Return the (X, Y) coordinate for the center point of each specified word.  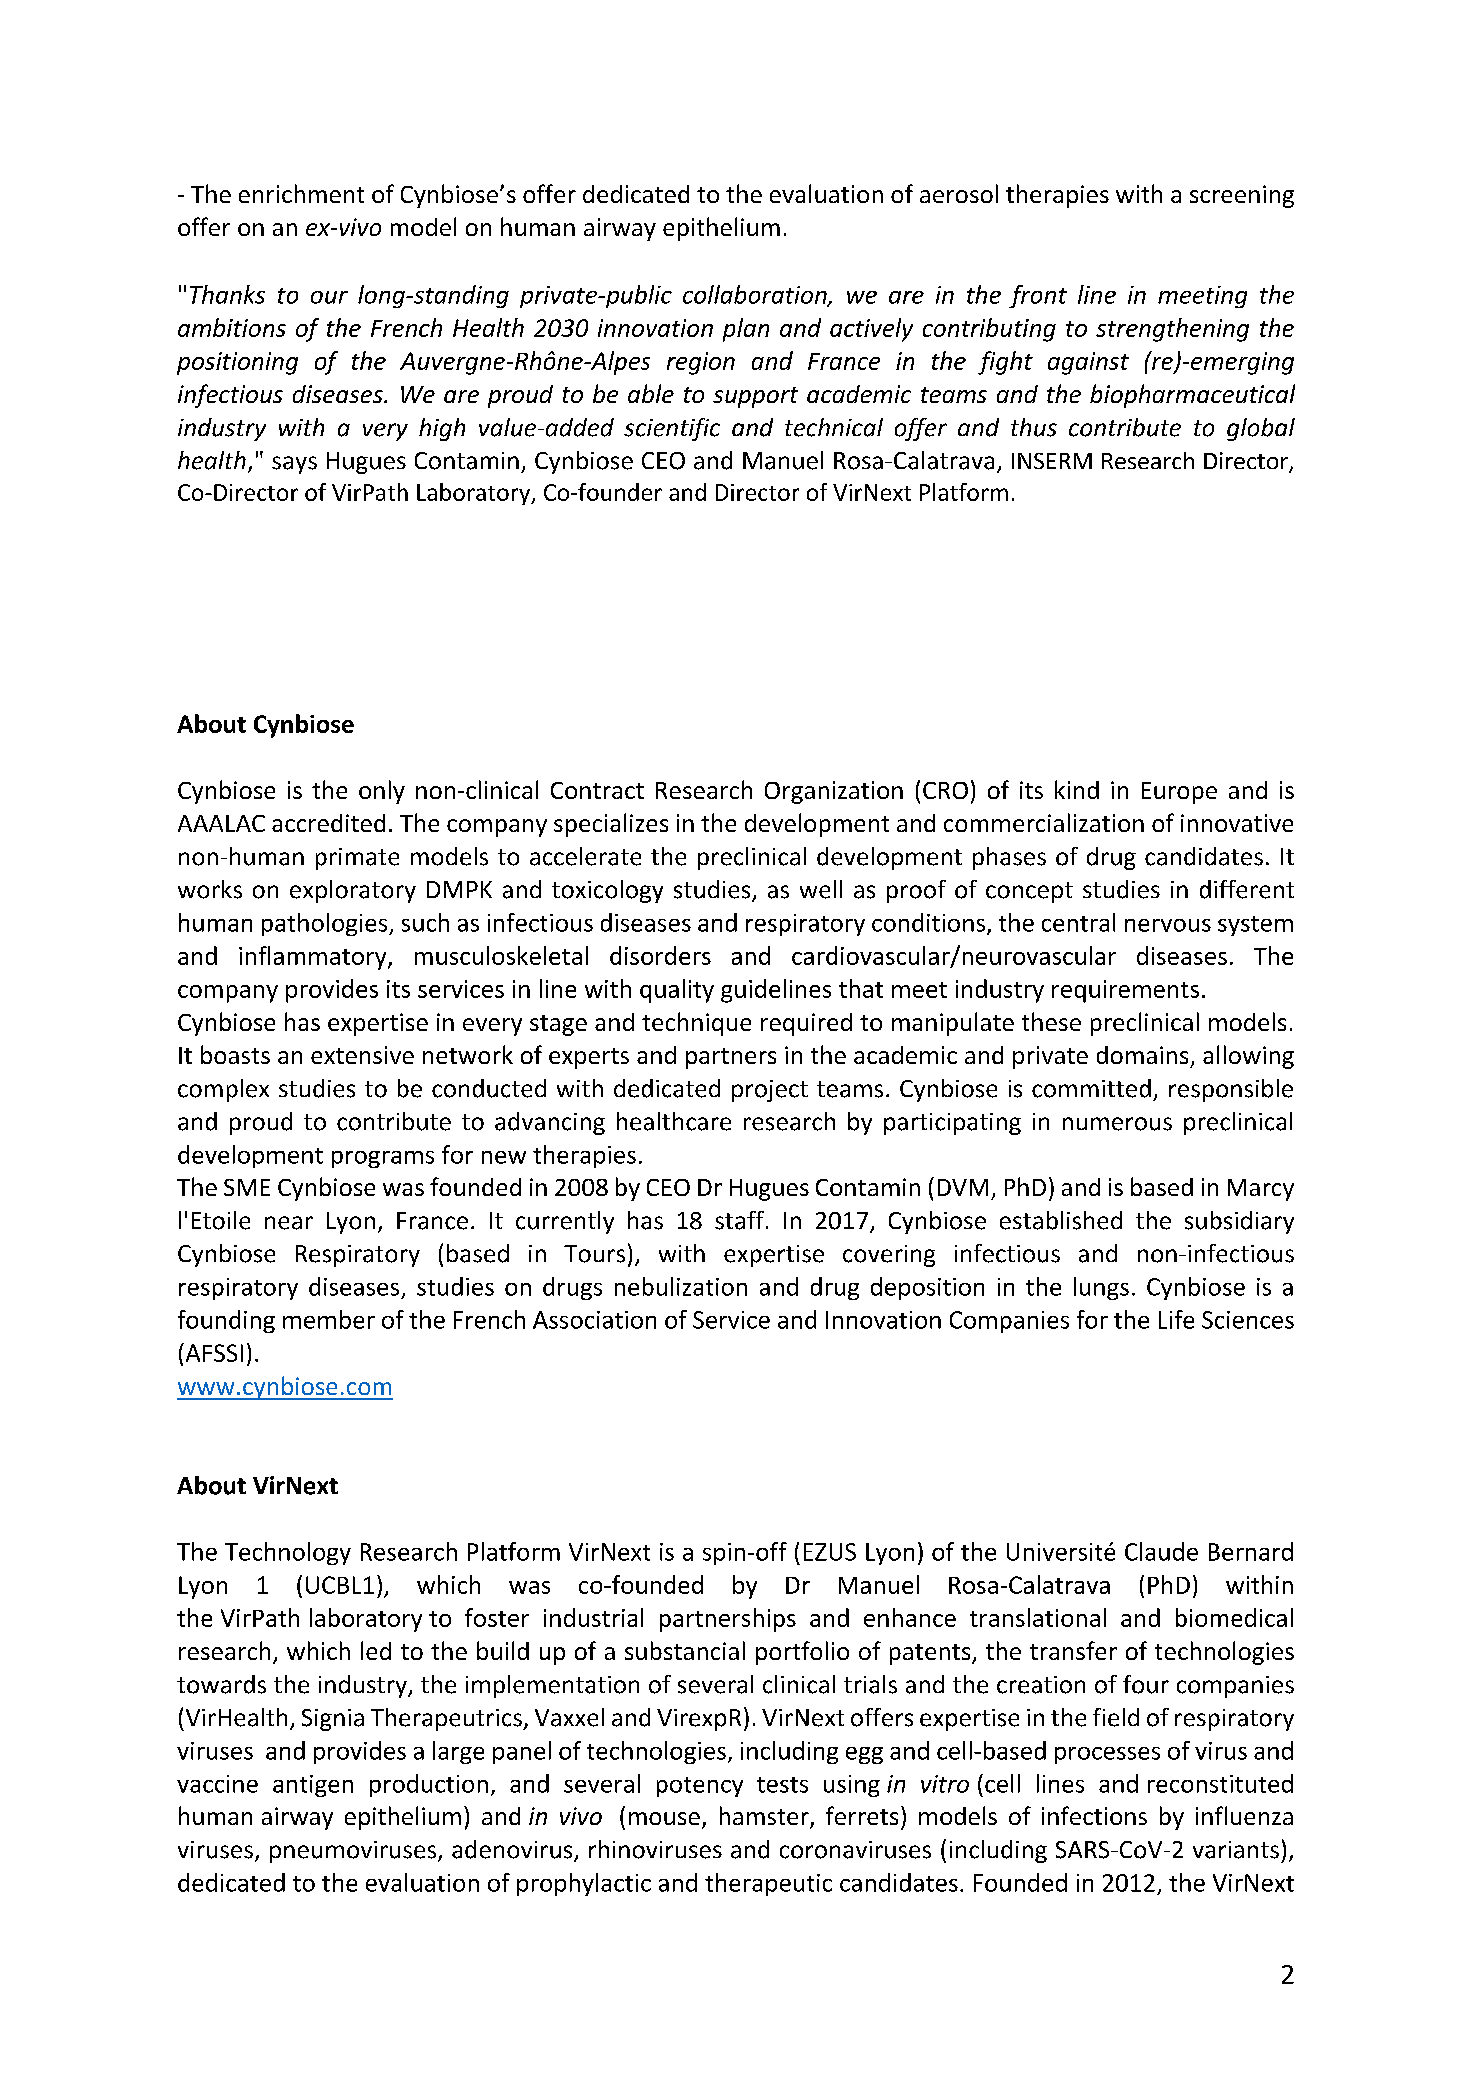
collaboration (756, 295)
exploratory (353, 891)
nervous (1168, 925)
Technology (288, 1553)
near (289, 1223)
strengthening (1172, 330)
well (821, 889)
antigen (313, 1786)
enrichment (301, 193)
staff (739, 1220)
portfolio (802, 1653)
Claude (1161, 1551)
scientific (672, 429)
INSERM (1052, 461)
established (1061, 1220)
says (294, 465)
